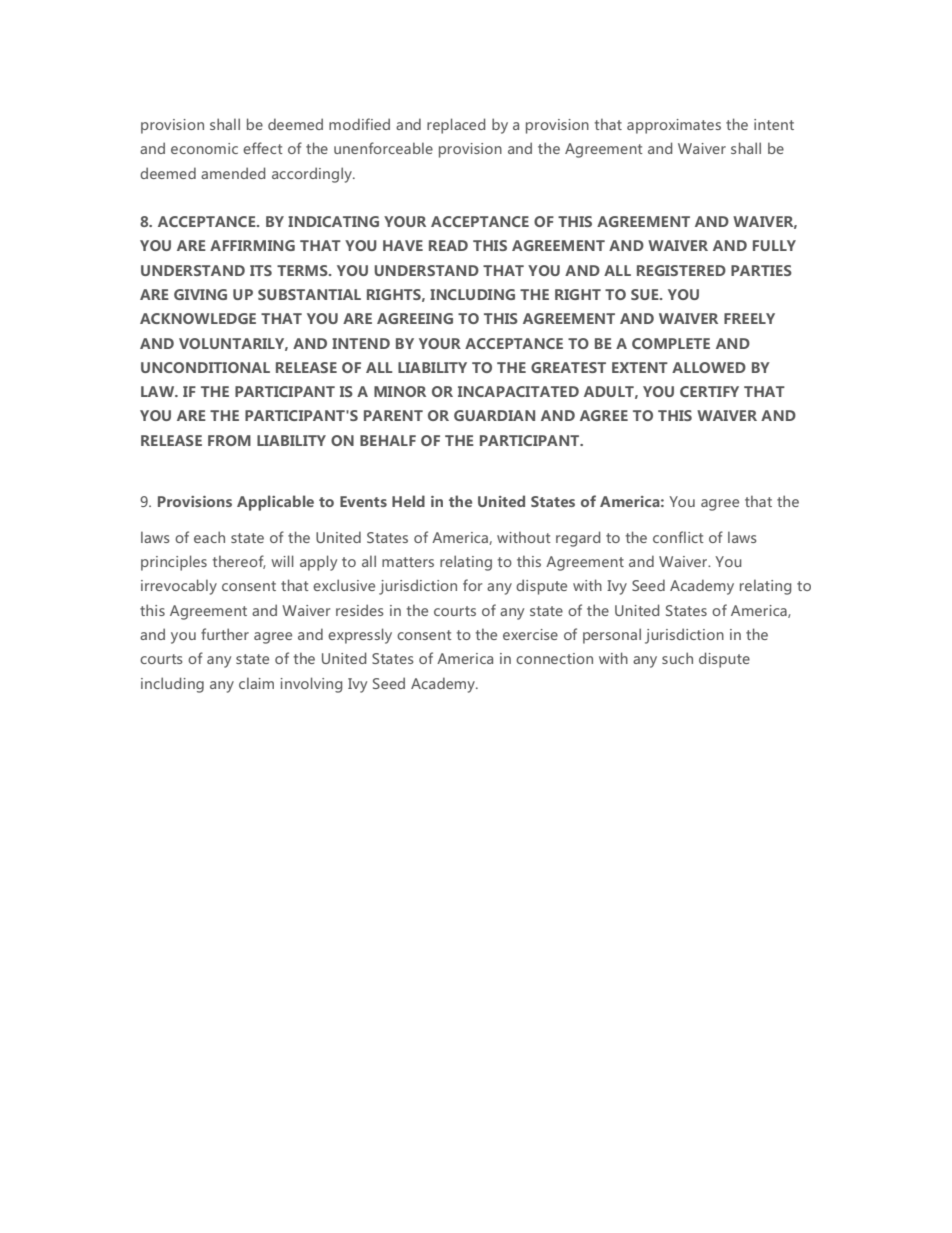 The image size is (952, 1233). What do you see at coordinates (678, 537) in the image?
I see `conflict` at bounding box center [678, 537].
